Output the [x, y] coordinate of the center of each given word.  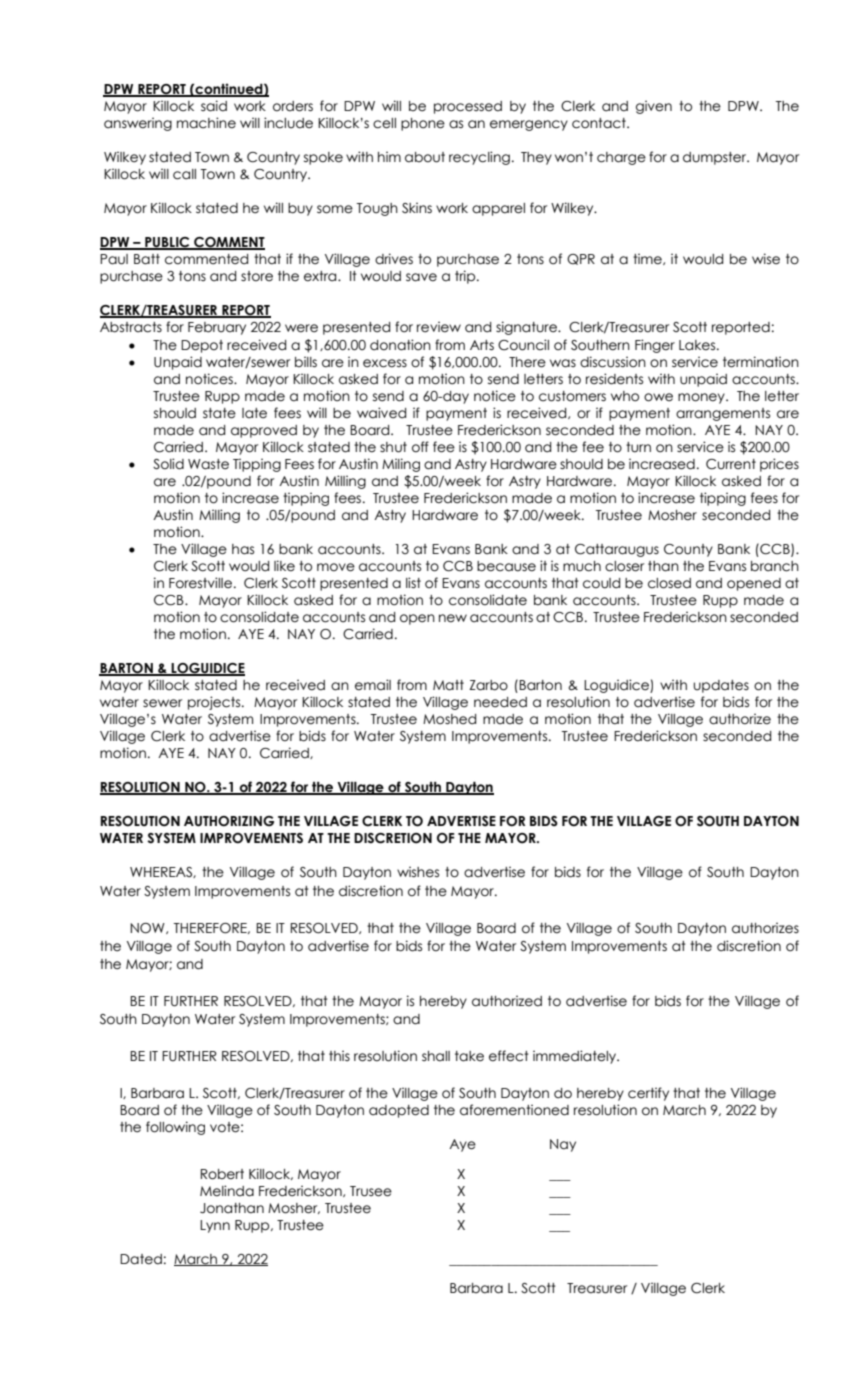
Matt [448, 685]
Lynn [215, 1226]
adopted [399, 1111]
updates [721, 686]
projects [215, 703]
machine [206, 123]
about [425, 157]
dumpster [716, 158]
